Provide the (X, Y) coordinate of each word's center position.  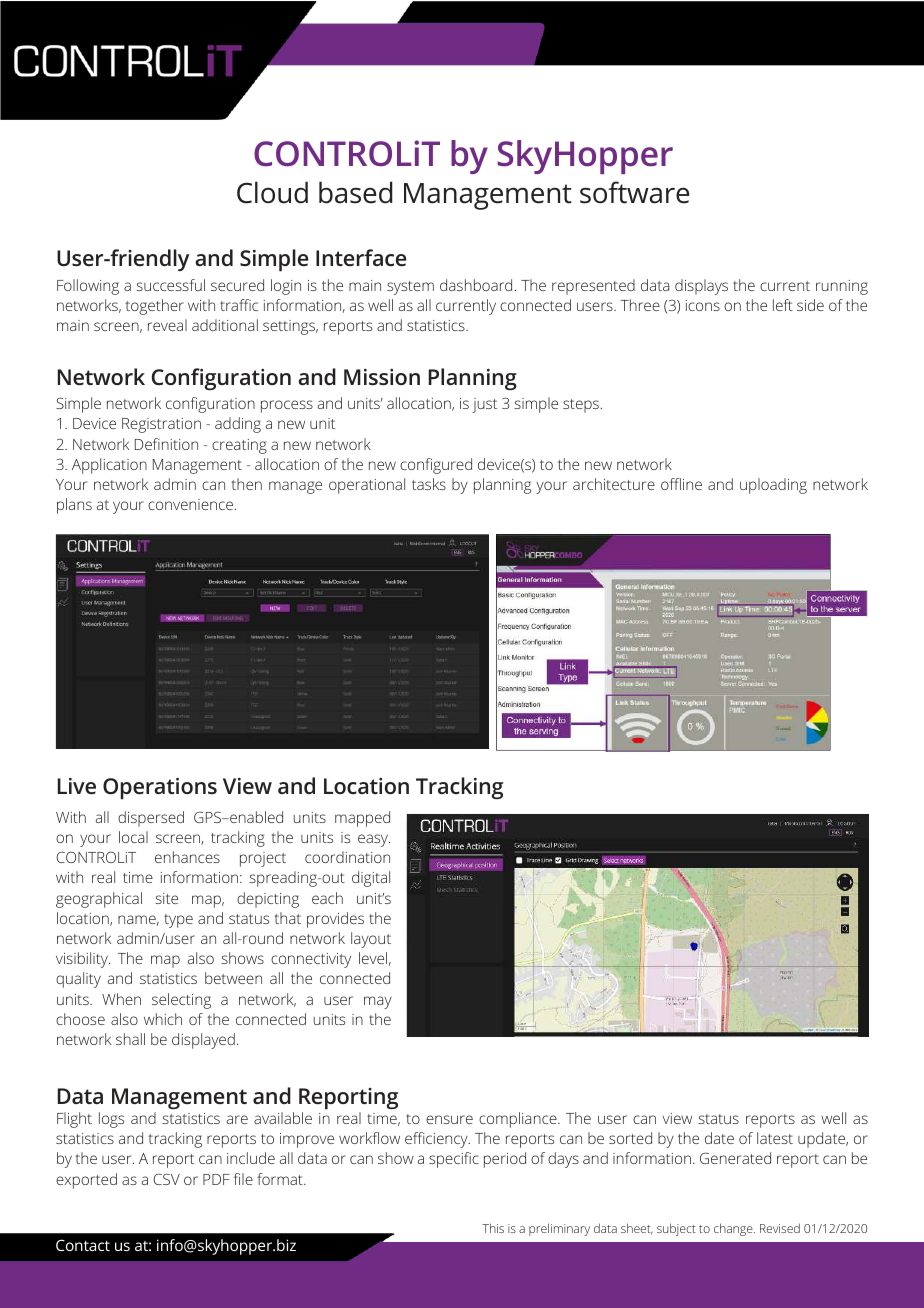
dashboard (476, 285)
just (484, 405)
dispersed (151, 819)
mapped (362, 819)
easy (374, 840)
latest (775, 1138)
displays (701, 287)
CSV (166, 1179)
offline (681, 484)
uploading (773, 486)
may (378, 1002)
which (163, 1019)
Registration (161, 425)
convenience (190, 504)
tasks (429, 484)
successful (170, 285)
